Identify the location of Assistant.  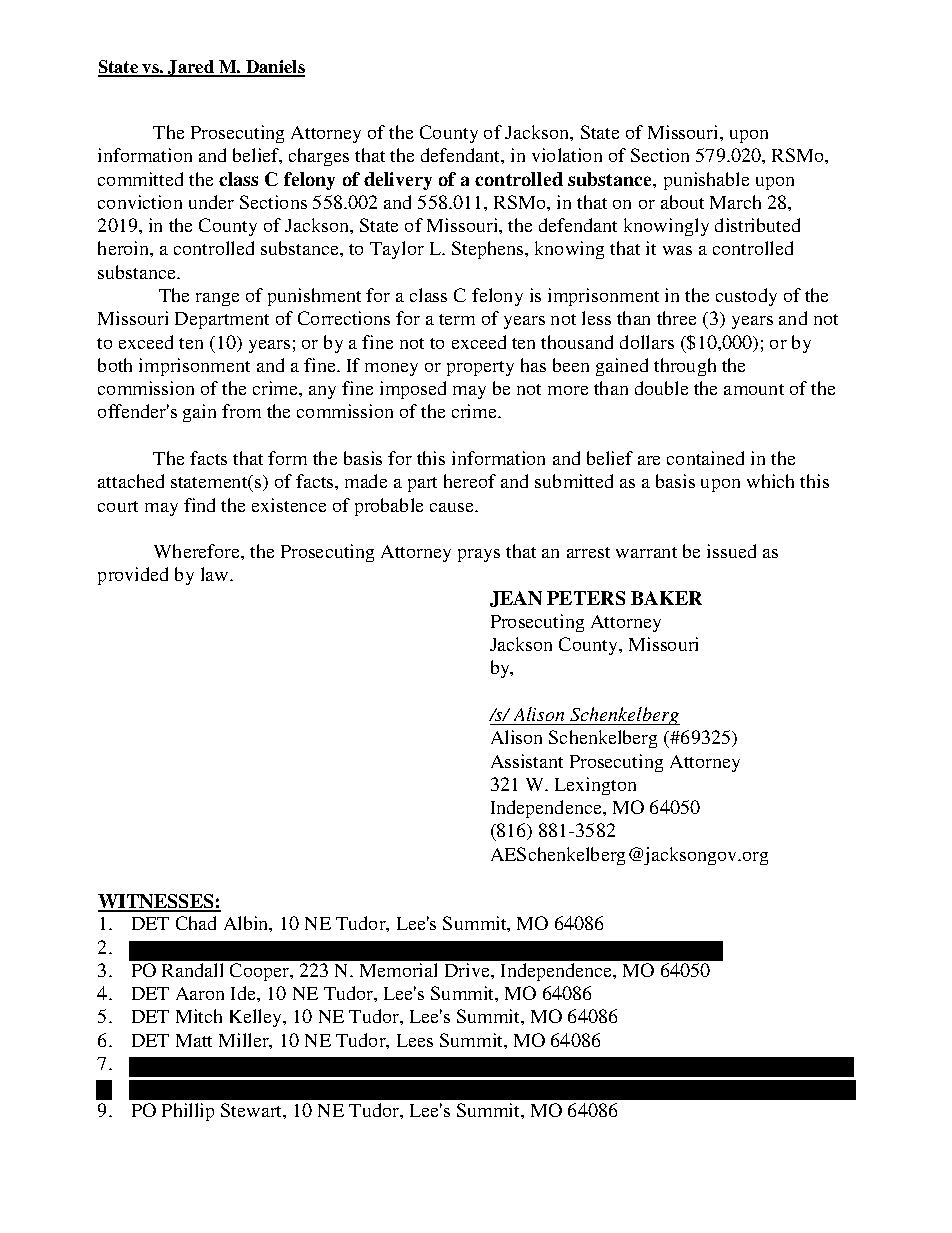
(527, 761).
